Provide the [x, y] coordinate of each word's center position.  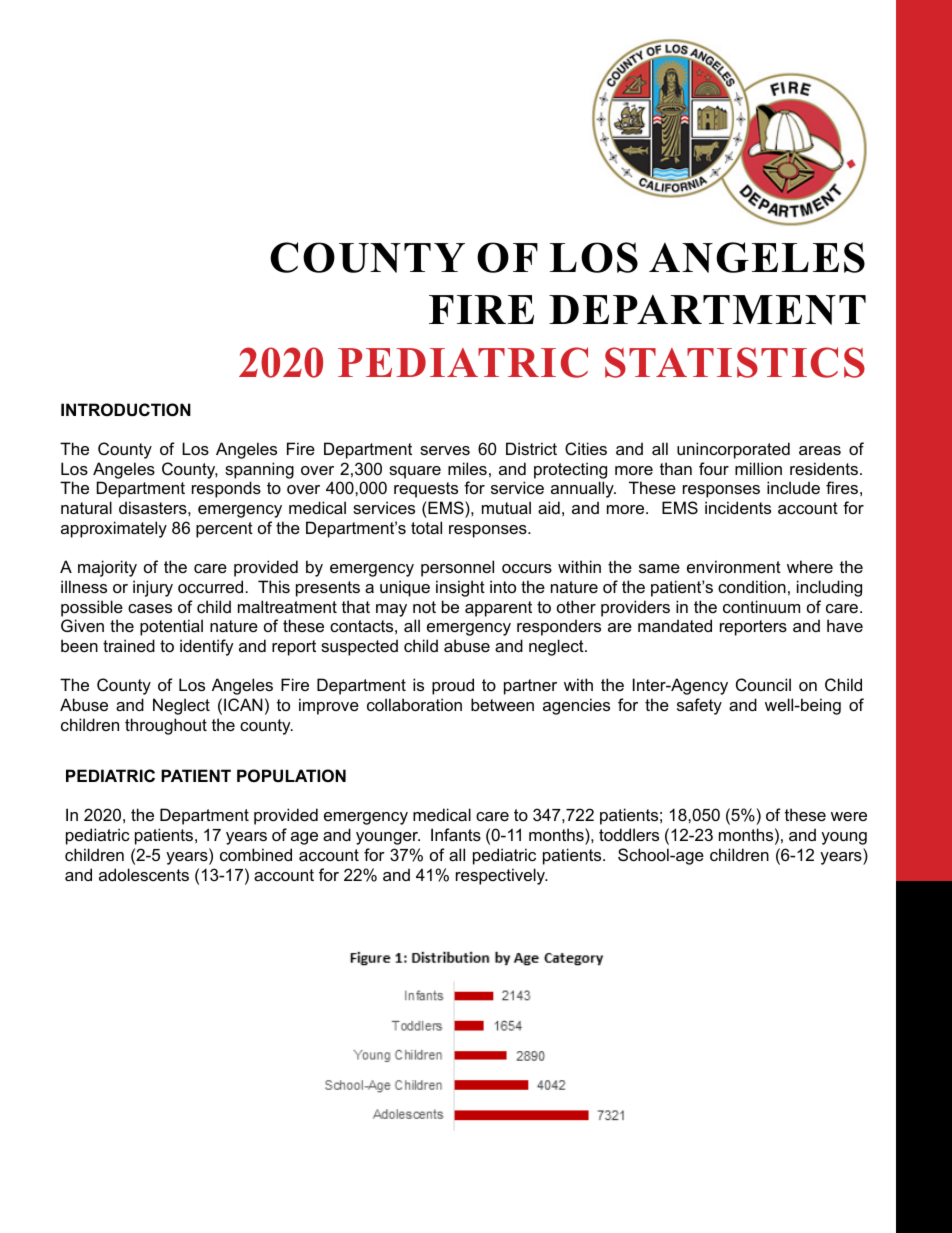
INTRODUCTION [126, 409]
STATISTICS [735, 362]
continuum [761, 606]
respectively [502, 876]
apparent [498, 609]
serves [445, 450]
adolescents [144, 874]
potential [171, 627]
